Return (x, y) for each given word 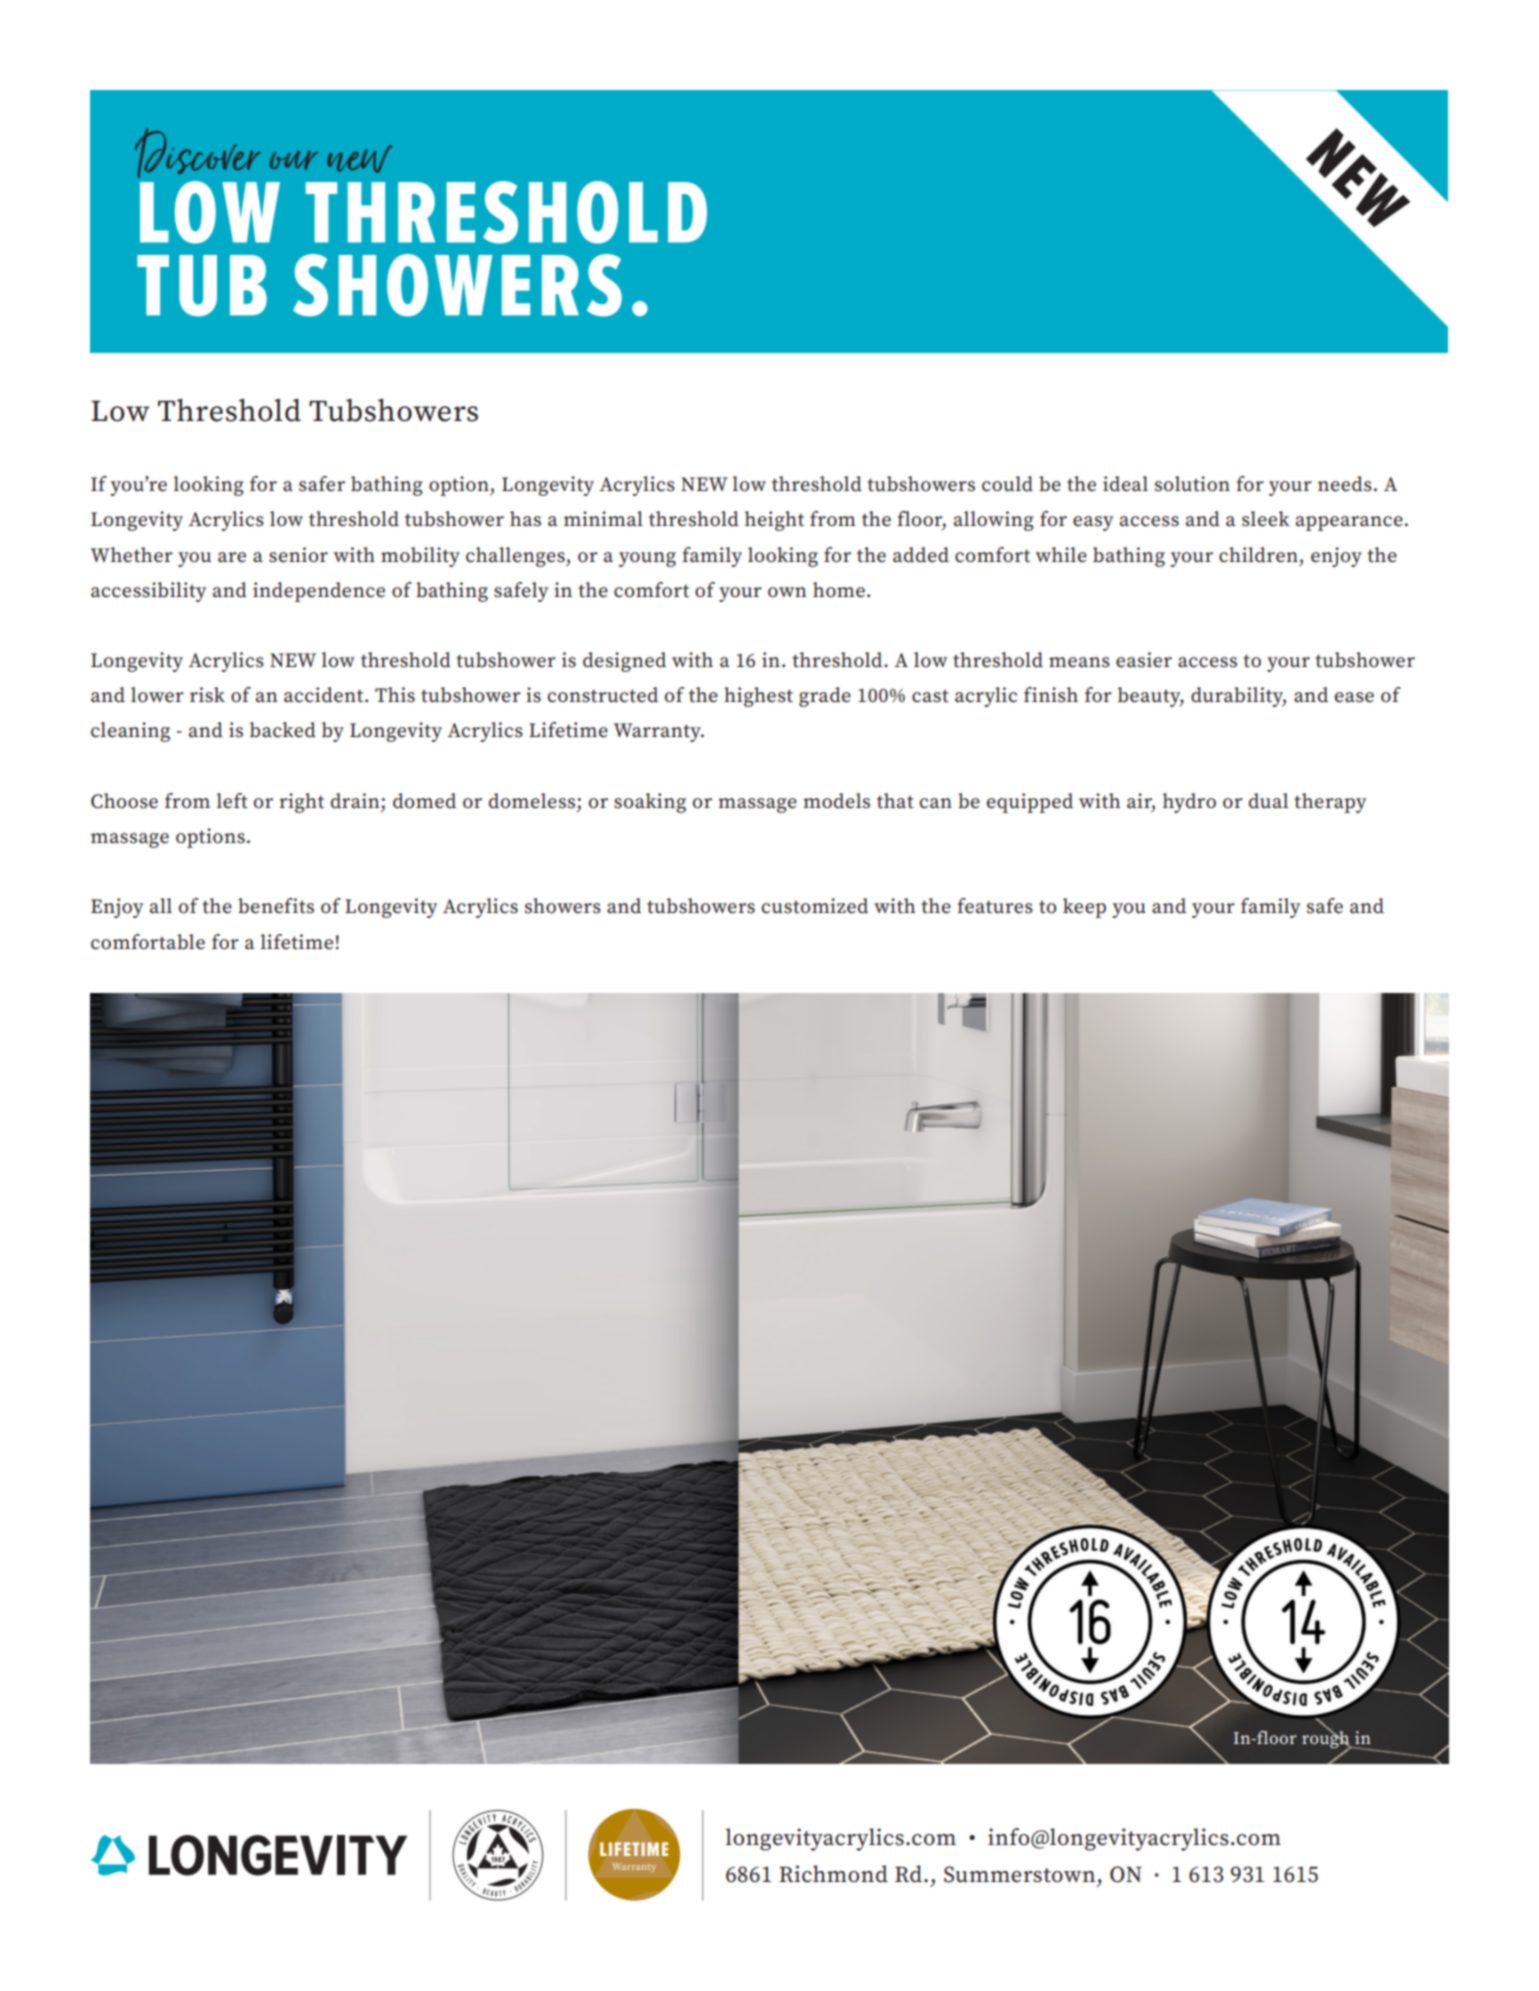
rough (1327, 1739)
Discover (198, 153)
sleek (1266, 519)
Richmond (833, 1874)
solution (1192, 484)
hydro (1189, 803)
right (301, 803)
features (995, 906)
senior (298, 555)
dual (1268, 801)
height (774, 521)
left (232, 801)
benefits (276, 906)
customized (814, 906)
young (647, 559)
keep (1084, 908)
